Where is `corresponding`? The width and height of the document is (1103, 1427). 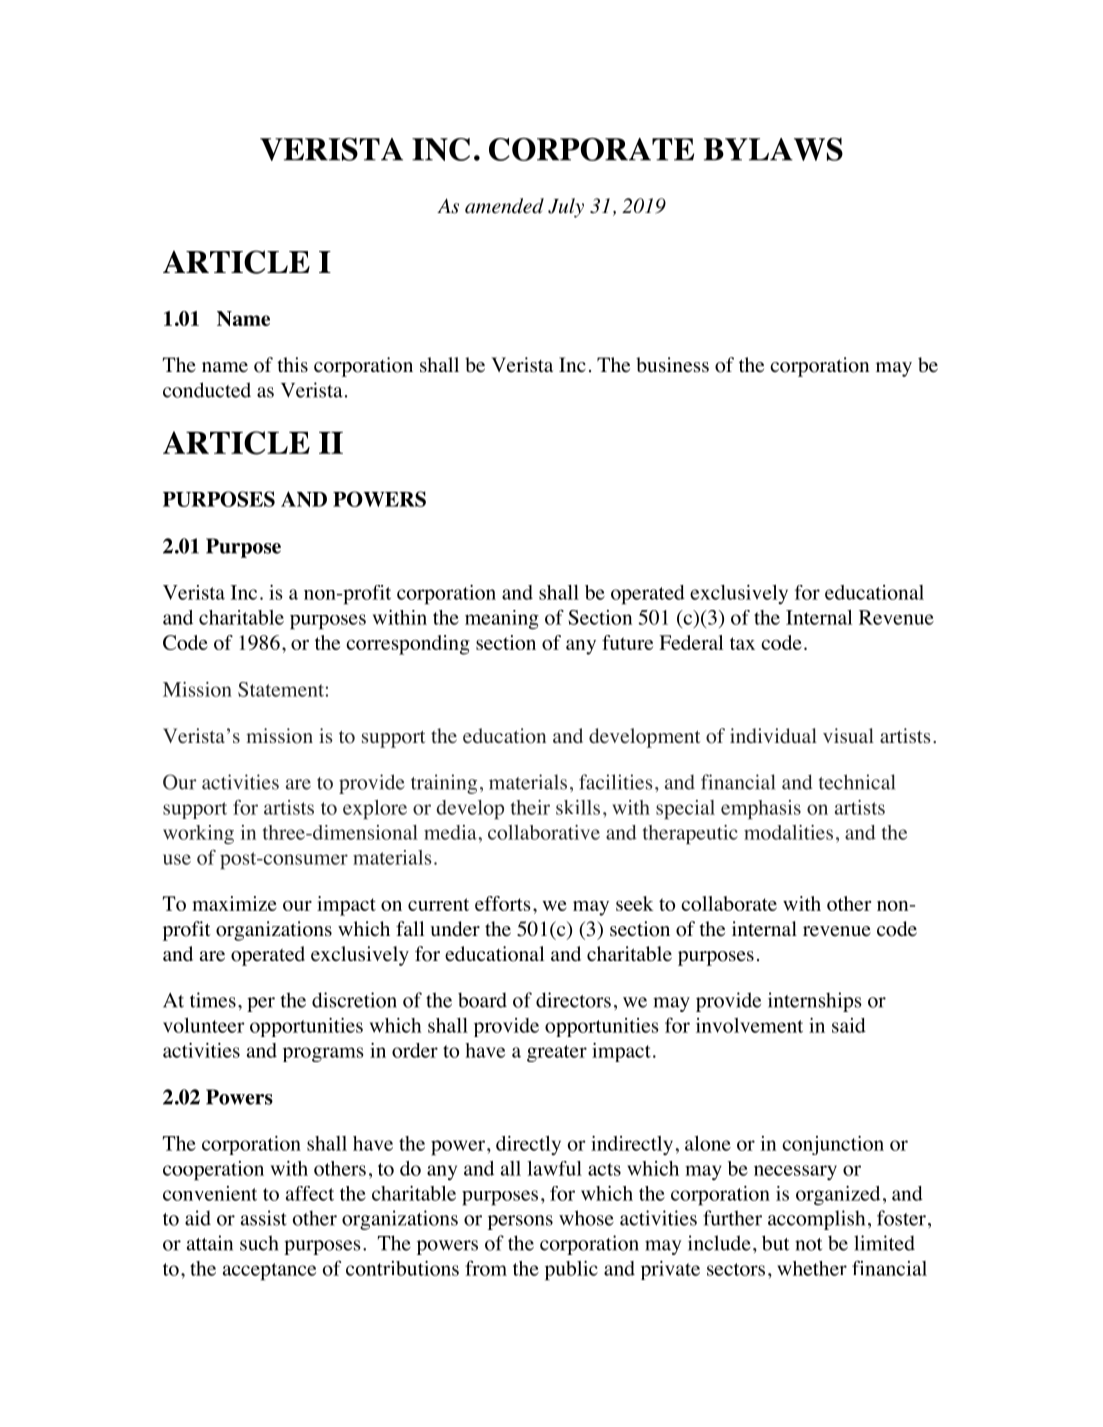
corresponding is located at coordinates (408, 645).
